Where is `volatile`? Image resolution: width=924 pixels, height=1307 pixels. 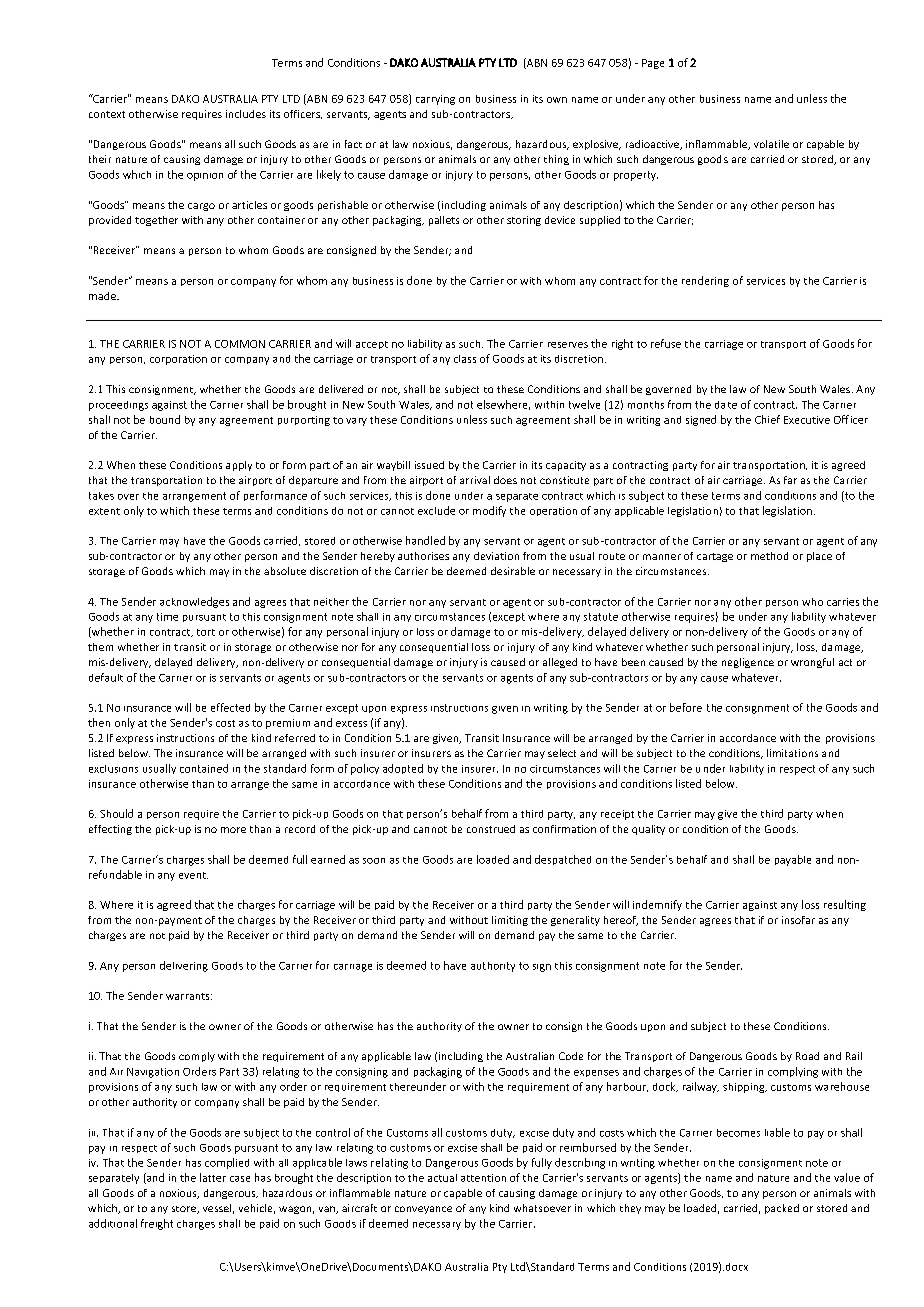 volatile is located at coordinates (771, 144).
